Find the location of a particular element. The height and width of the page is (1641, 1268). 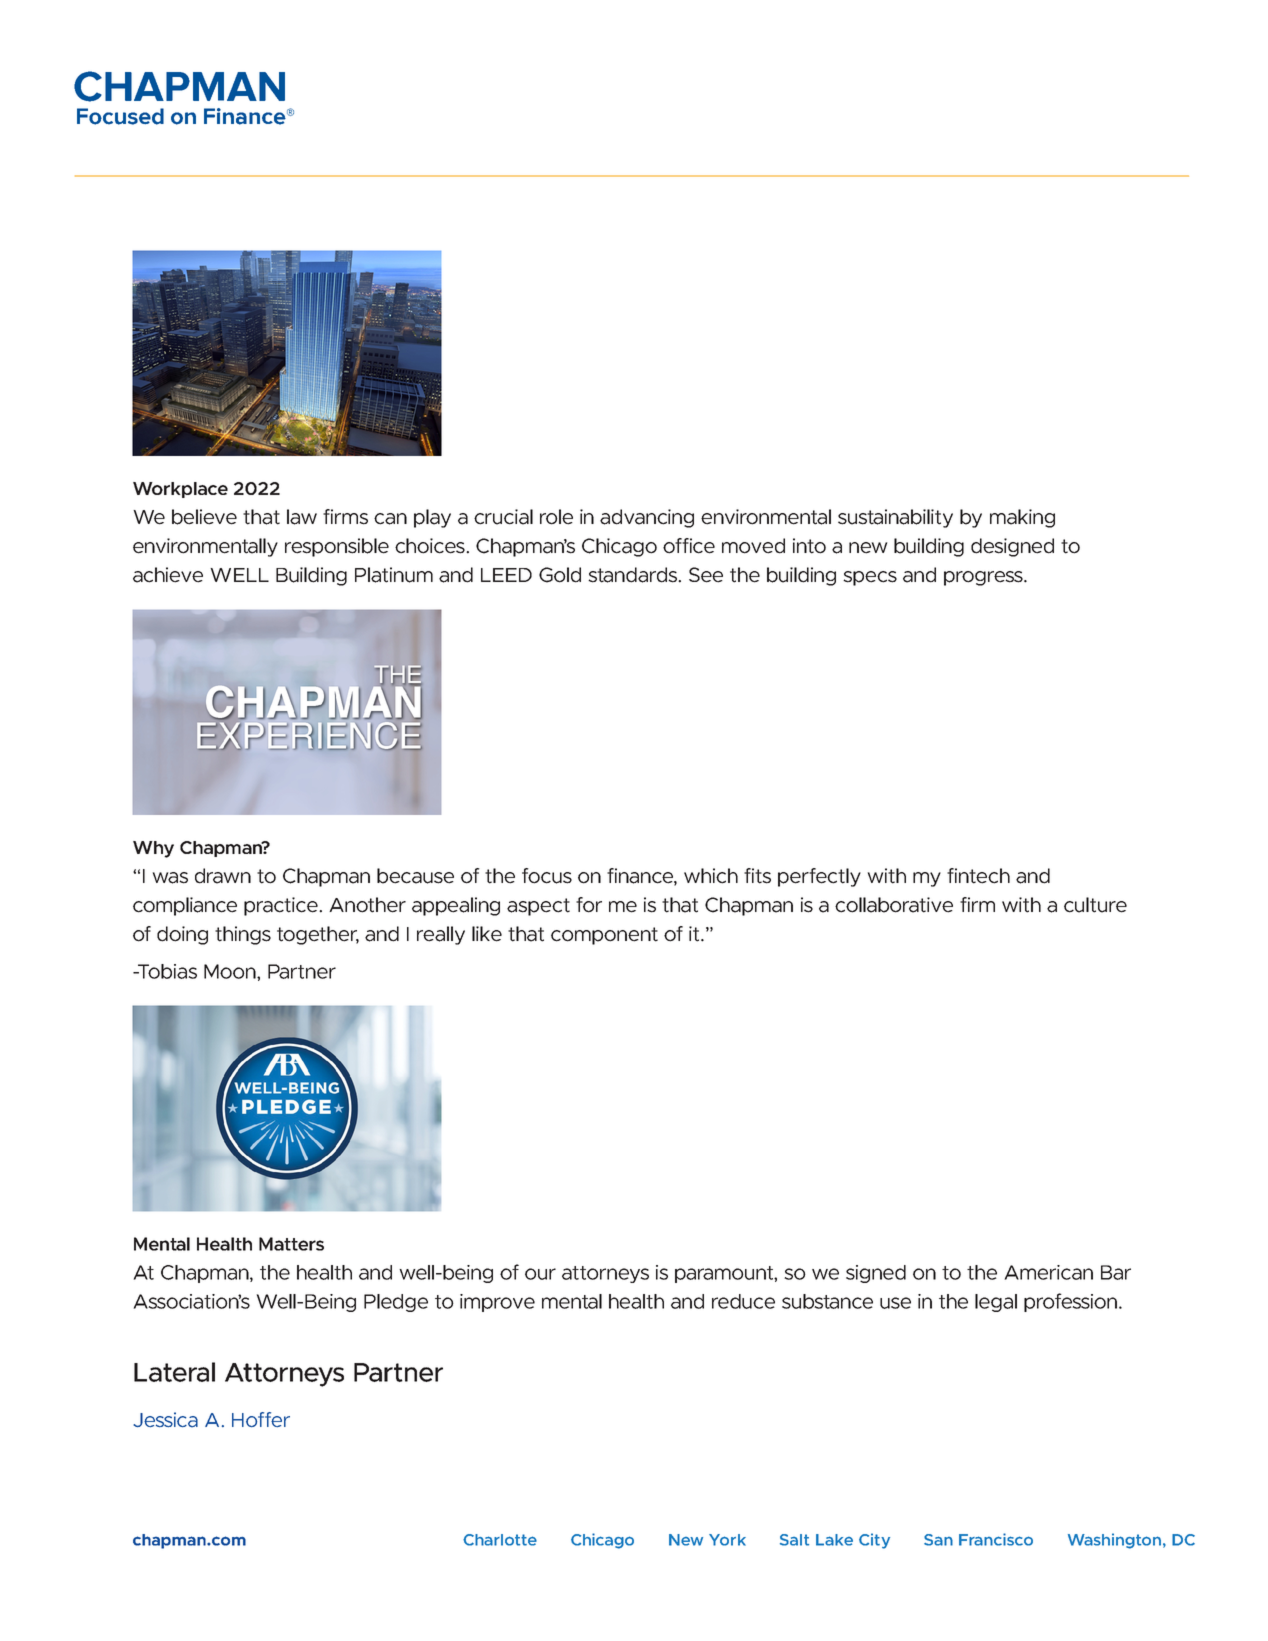

Hoffer is located at coordinates (261, 1419).
